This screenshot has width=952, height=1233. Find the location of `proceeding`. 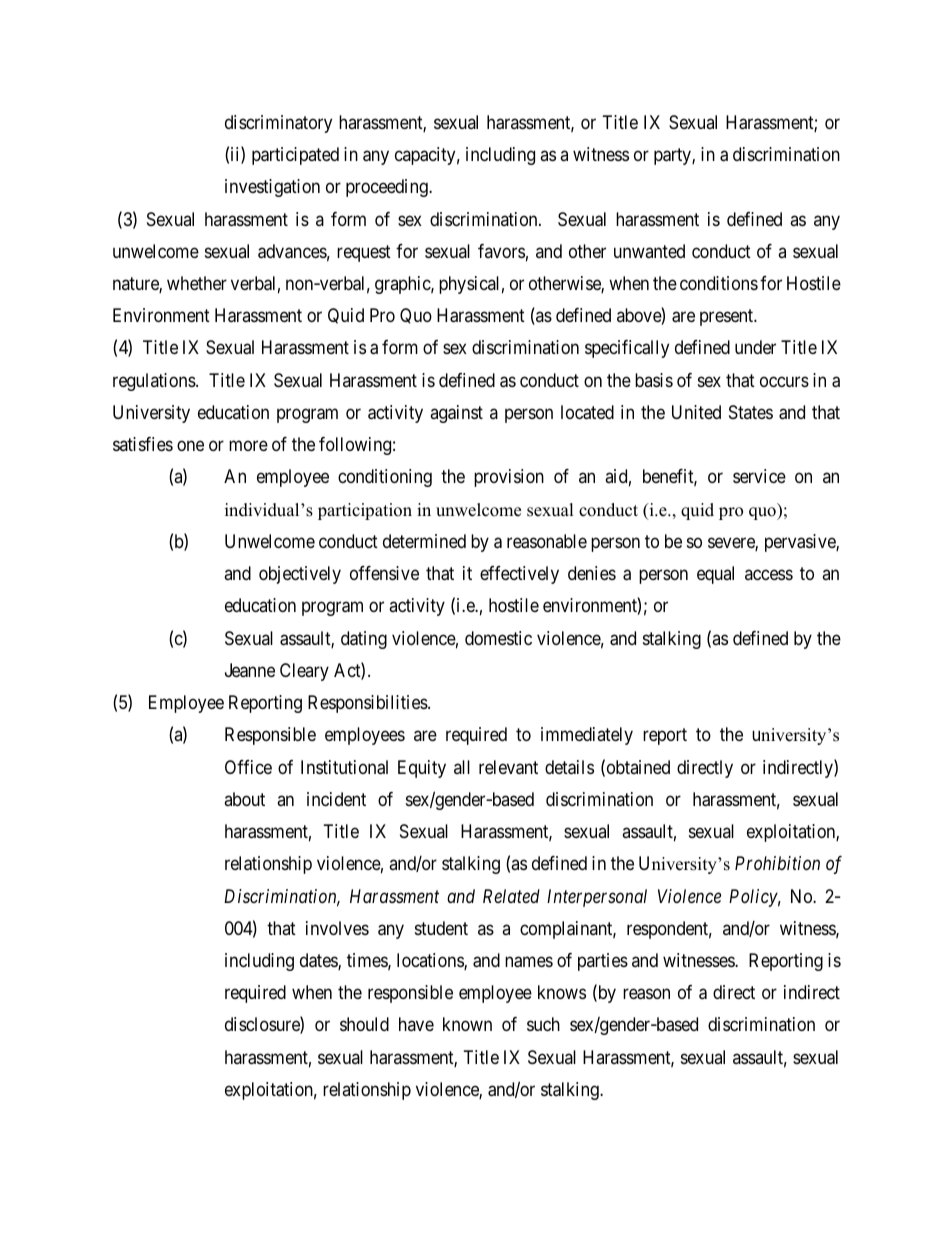

proceeding is located at coordinates (388, 188).
